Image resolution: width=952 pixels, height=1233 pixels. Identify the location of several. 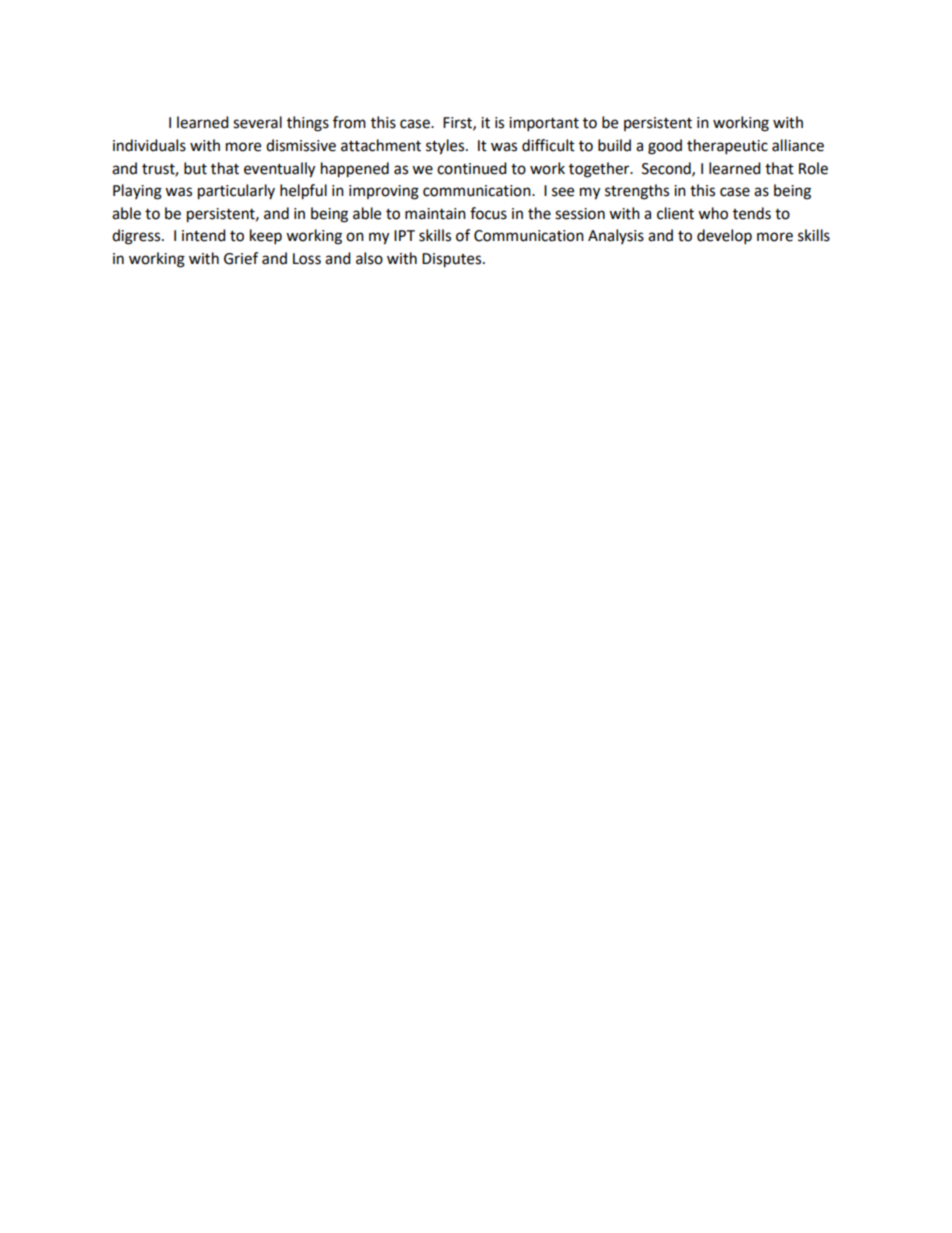
(257, 122).
